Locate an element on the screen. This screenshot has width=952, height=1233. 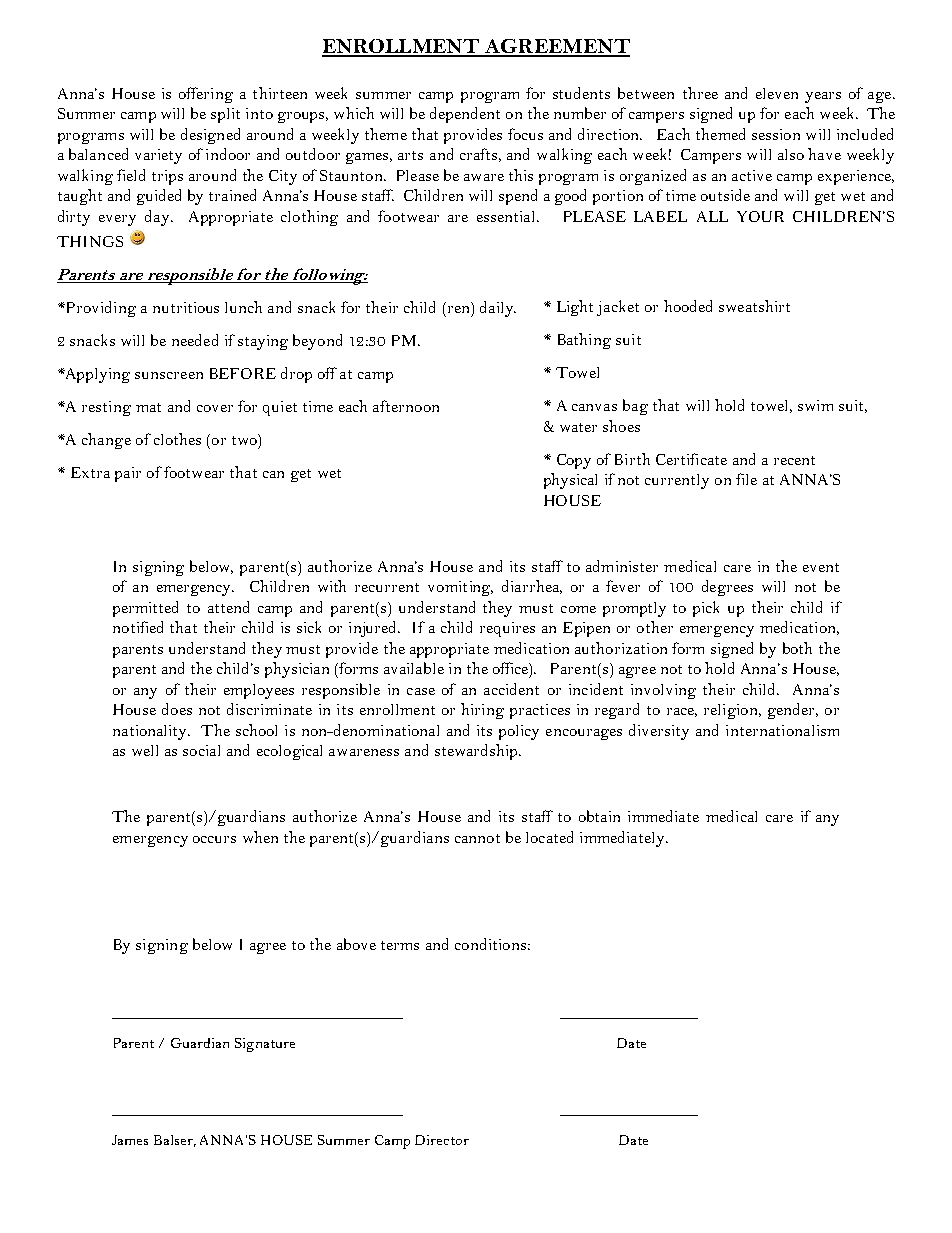
variety is located at coordinates (158, 156).
